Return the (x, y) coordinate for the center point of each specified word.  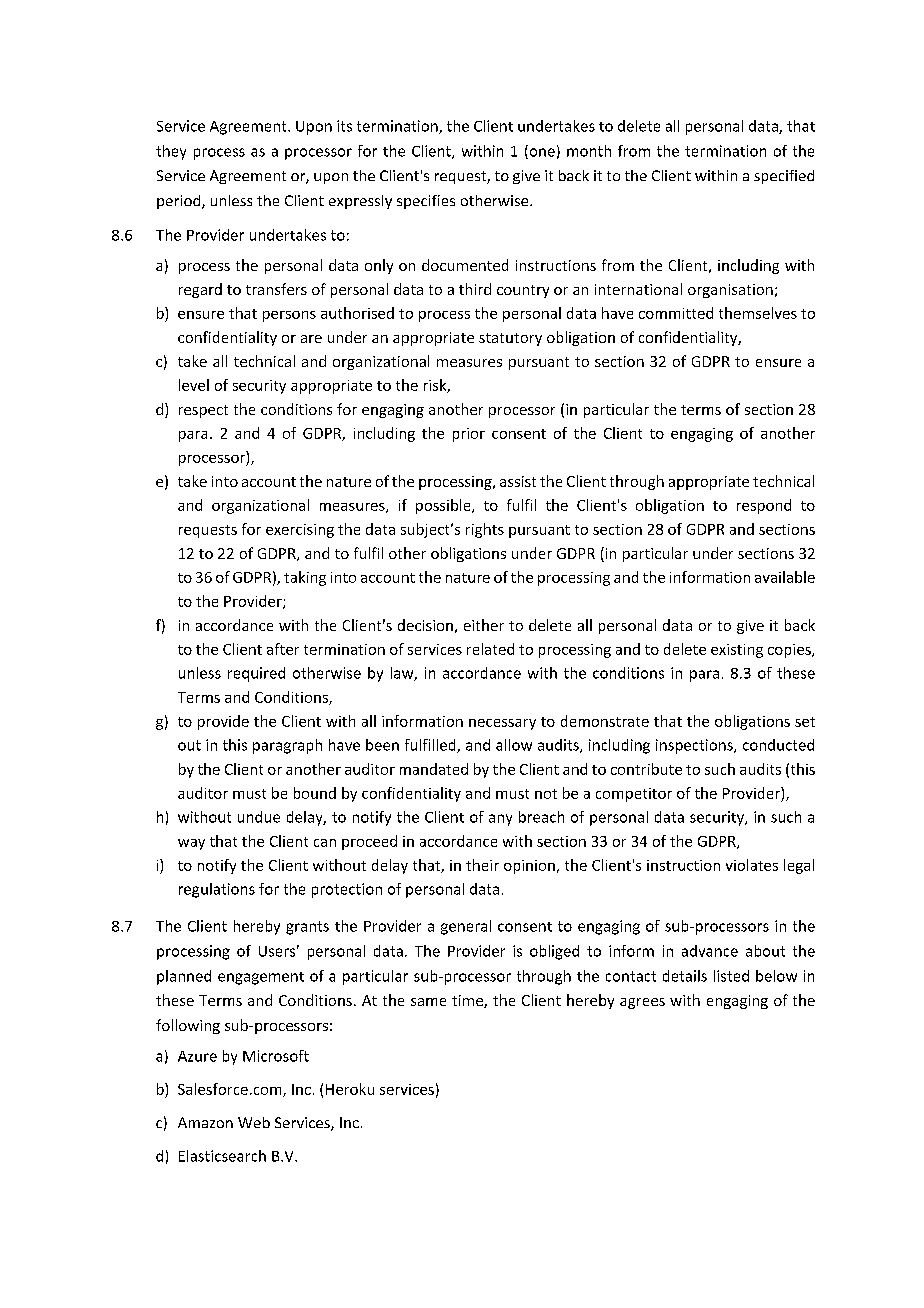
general (466, 927)
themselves (758, 313)
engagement (261, 978)
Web (254, 1122)
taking (305, 578)
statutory (510, 339)
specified (784, 177)
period (180, 202)
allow (514, 745)
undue (259, 817)
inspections (695, 746)
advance (710, 951)
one (541, 153)
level (194, 385)
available (785, 577)
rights (485, 530)
